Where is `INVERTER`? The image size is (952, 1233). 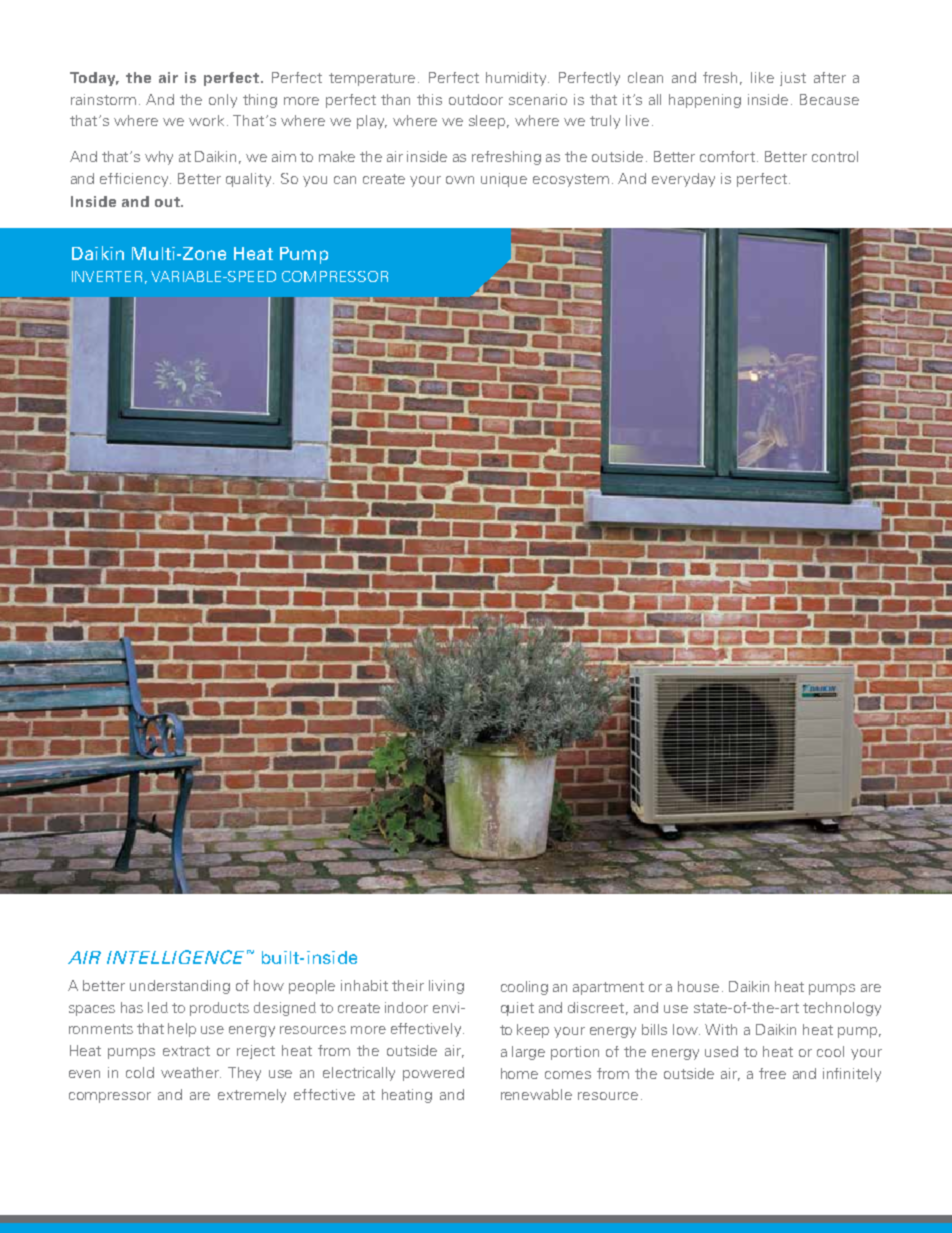
INVERTER is located at coordinates (107, 276).
